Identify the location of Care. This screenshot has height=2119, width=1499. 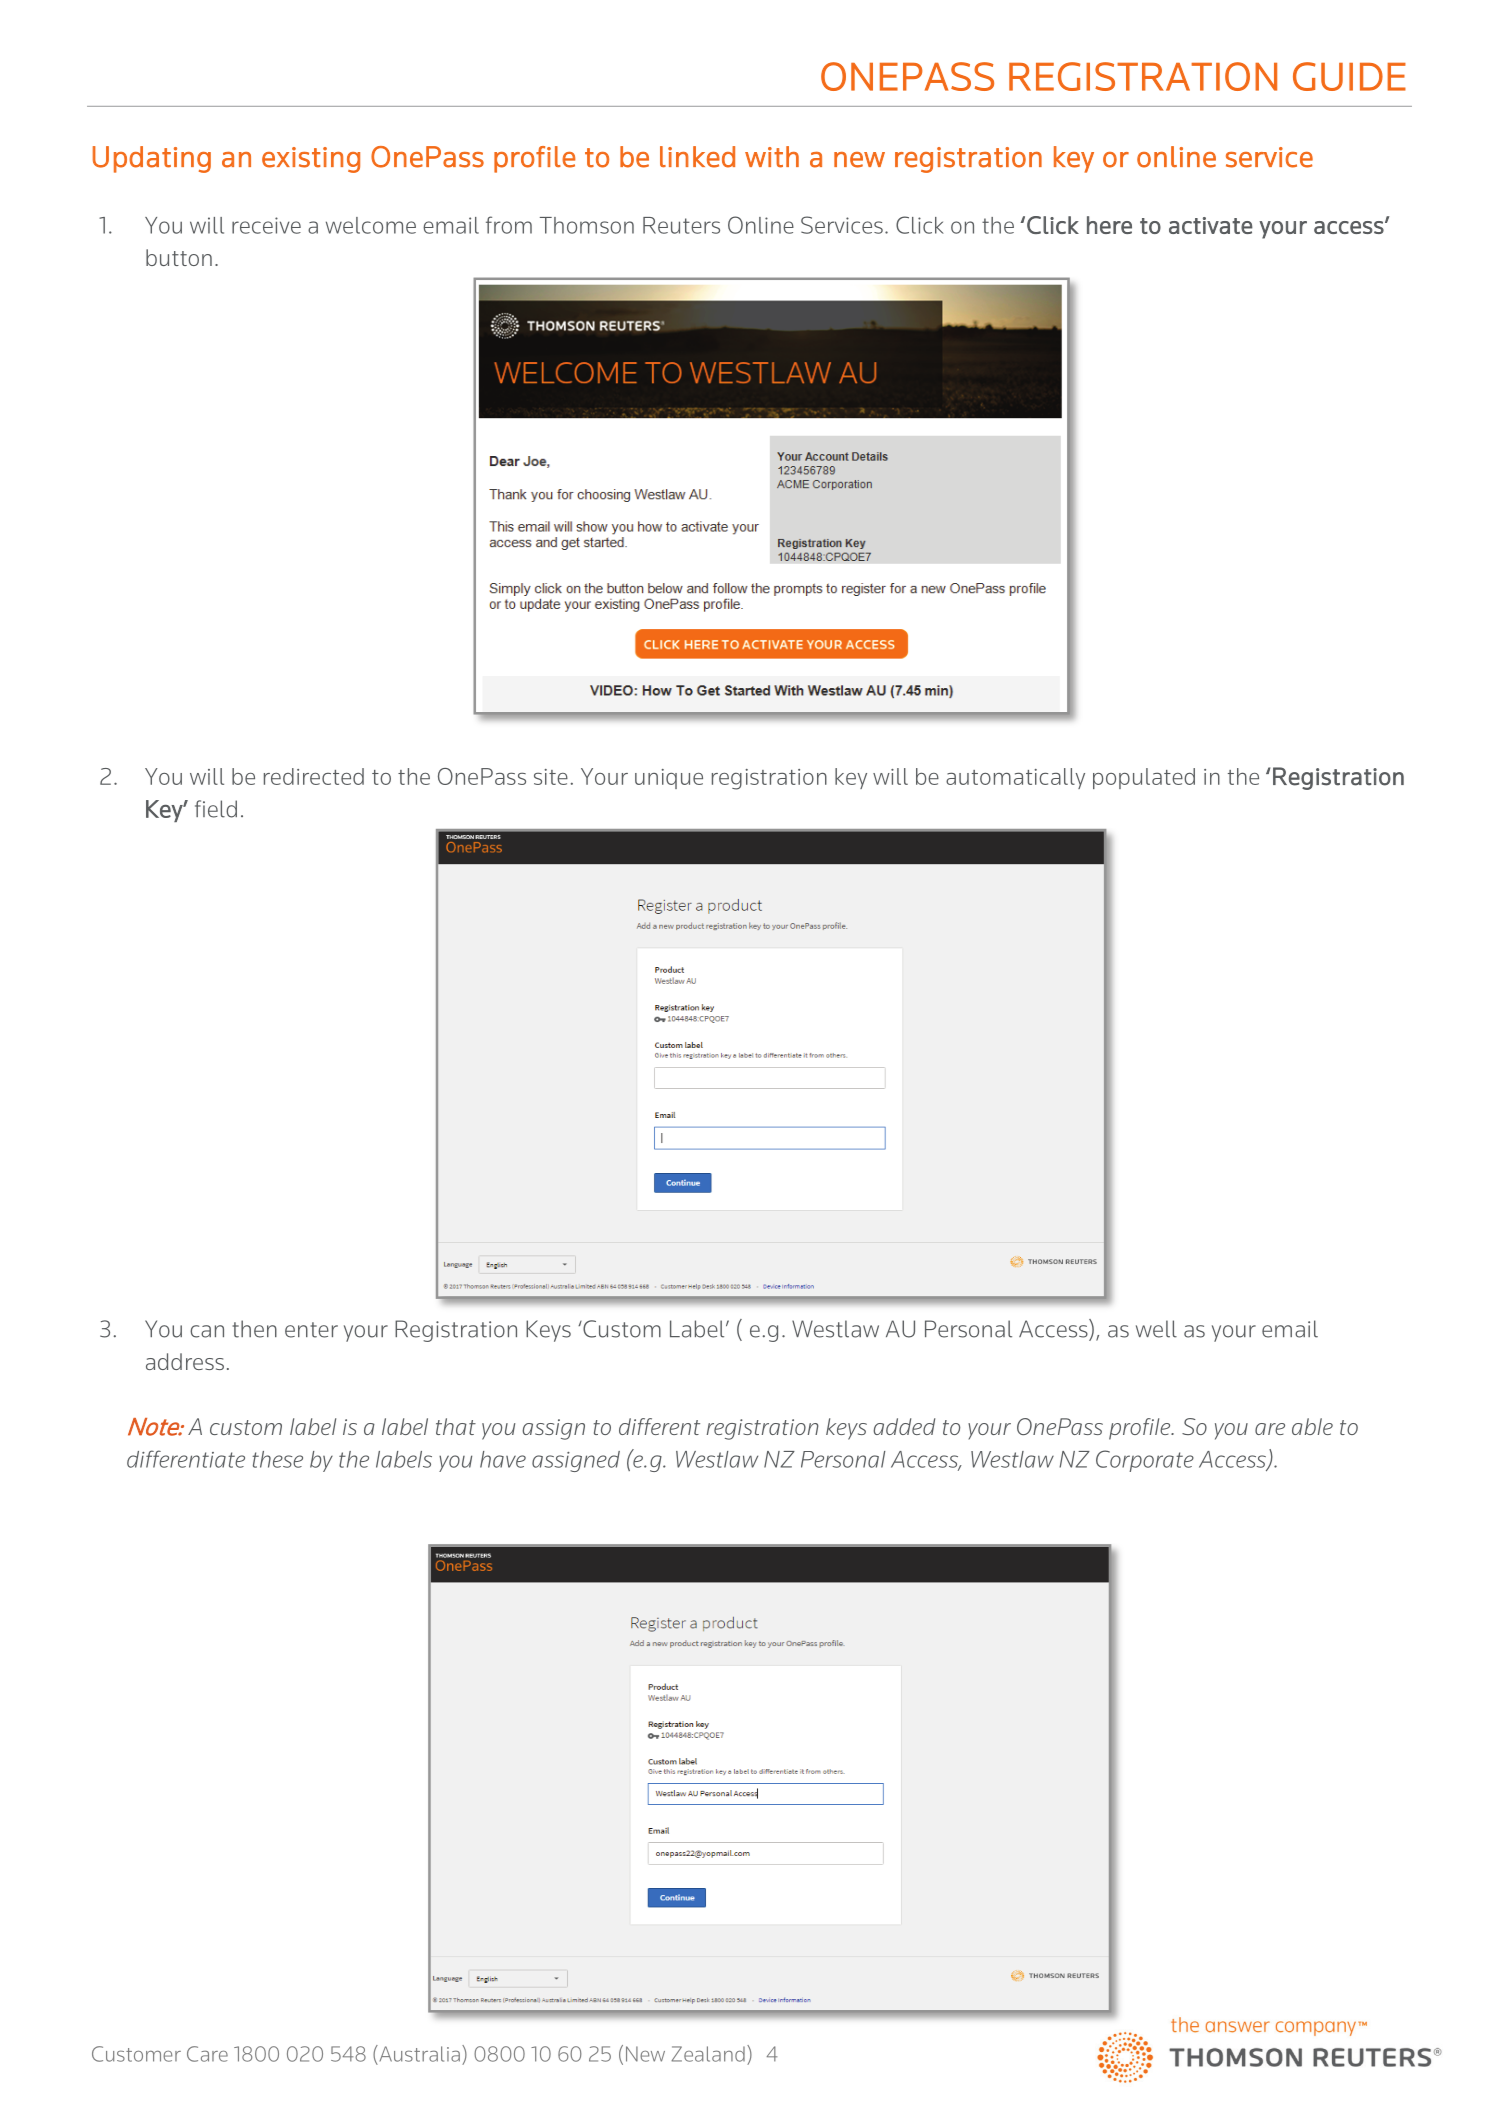
(207, 2054).
